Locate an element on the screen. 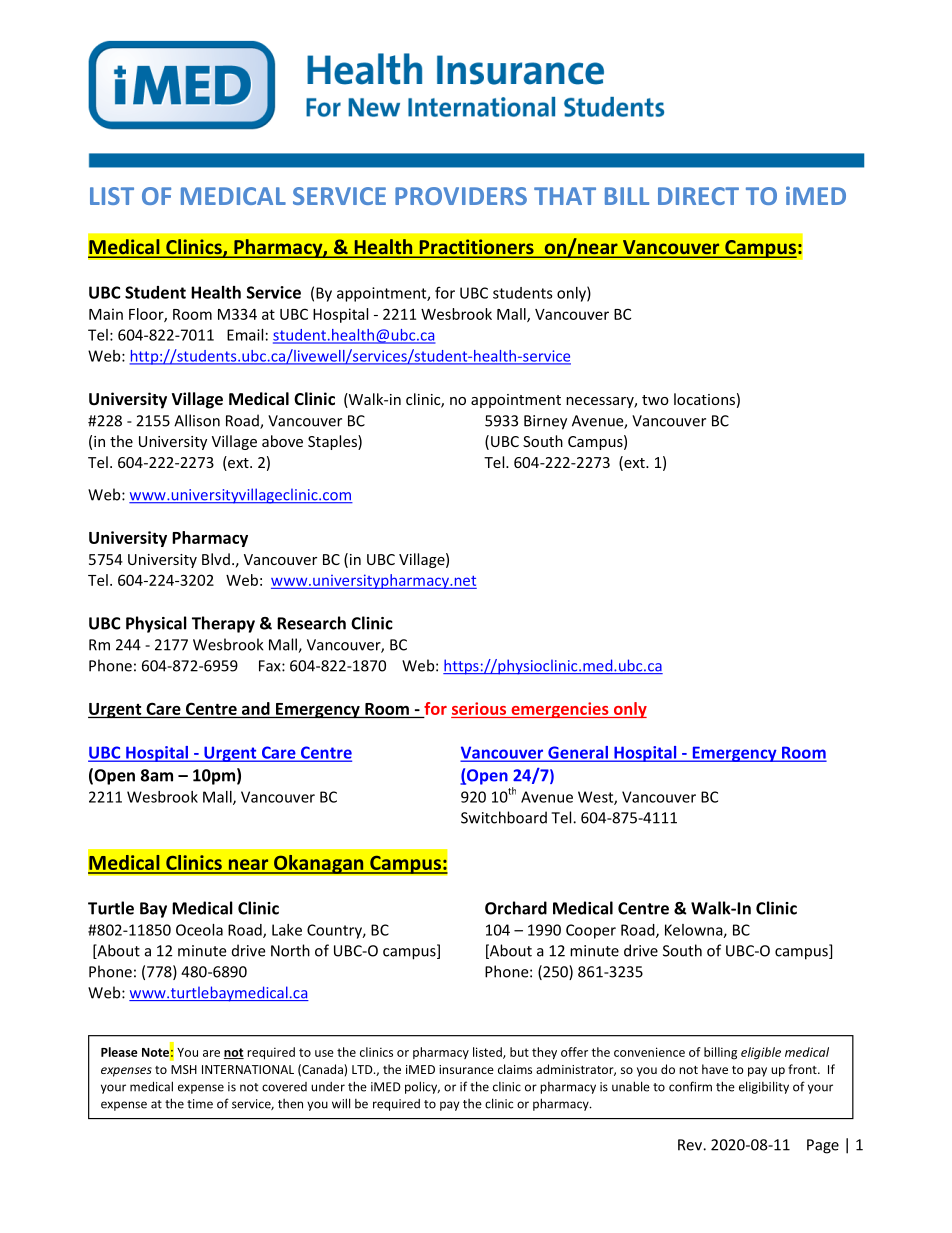 The width and height of the screenshot is (952, 1233). serious is located at coordinates (479, 708).
